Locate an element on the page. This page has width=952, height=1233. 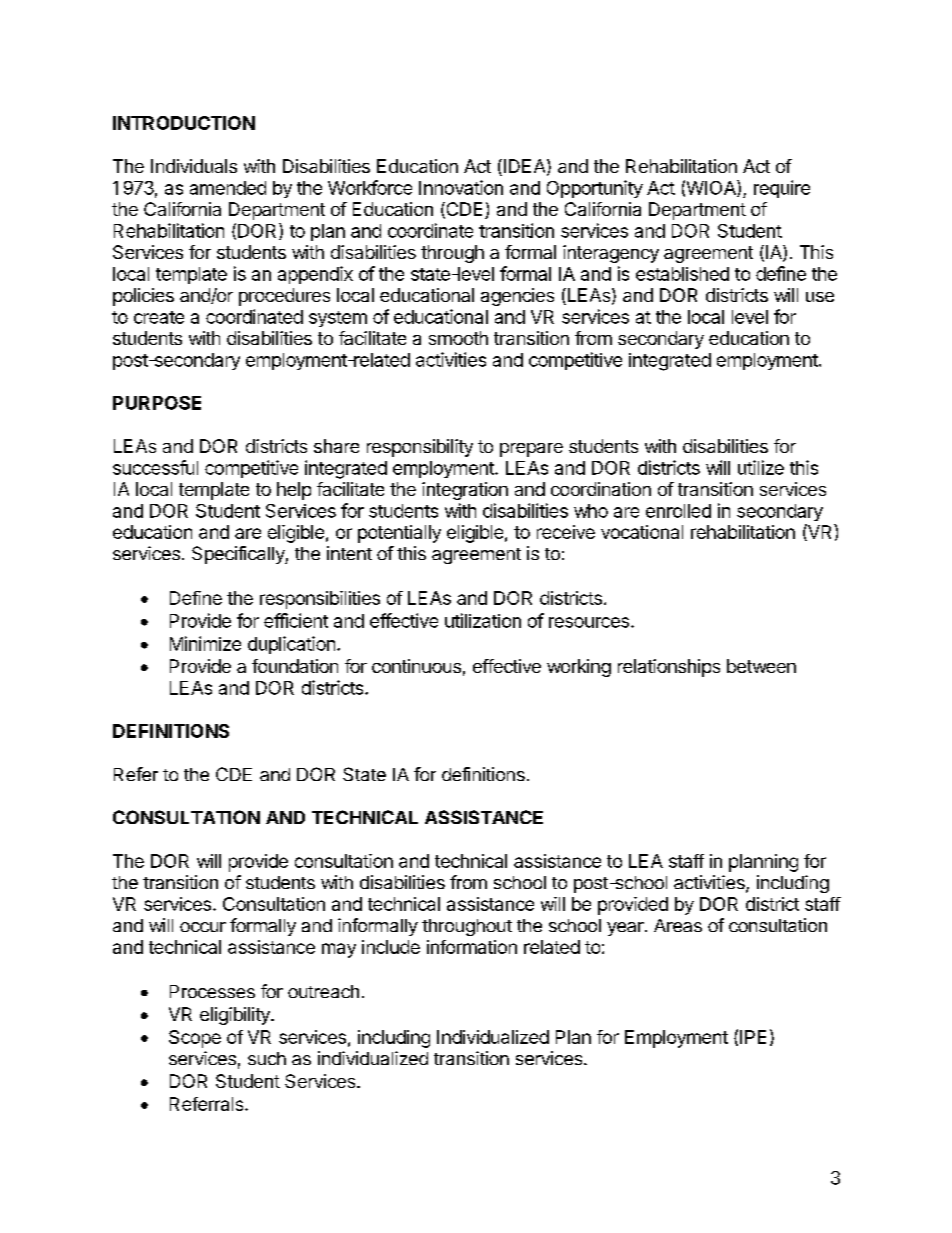
require is located at coordinates (782, 189).
